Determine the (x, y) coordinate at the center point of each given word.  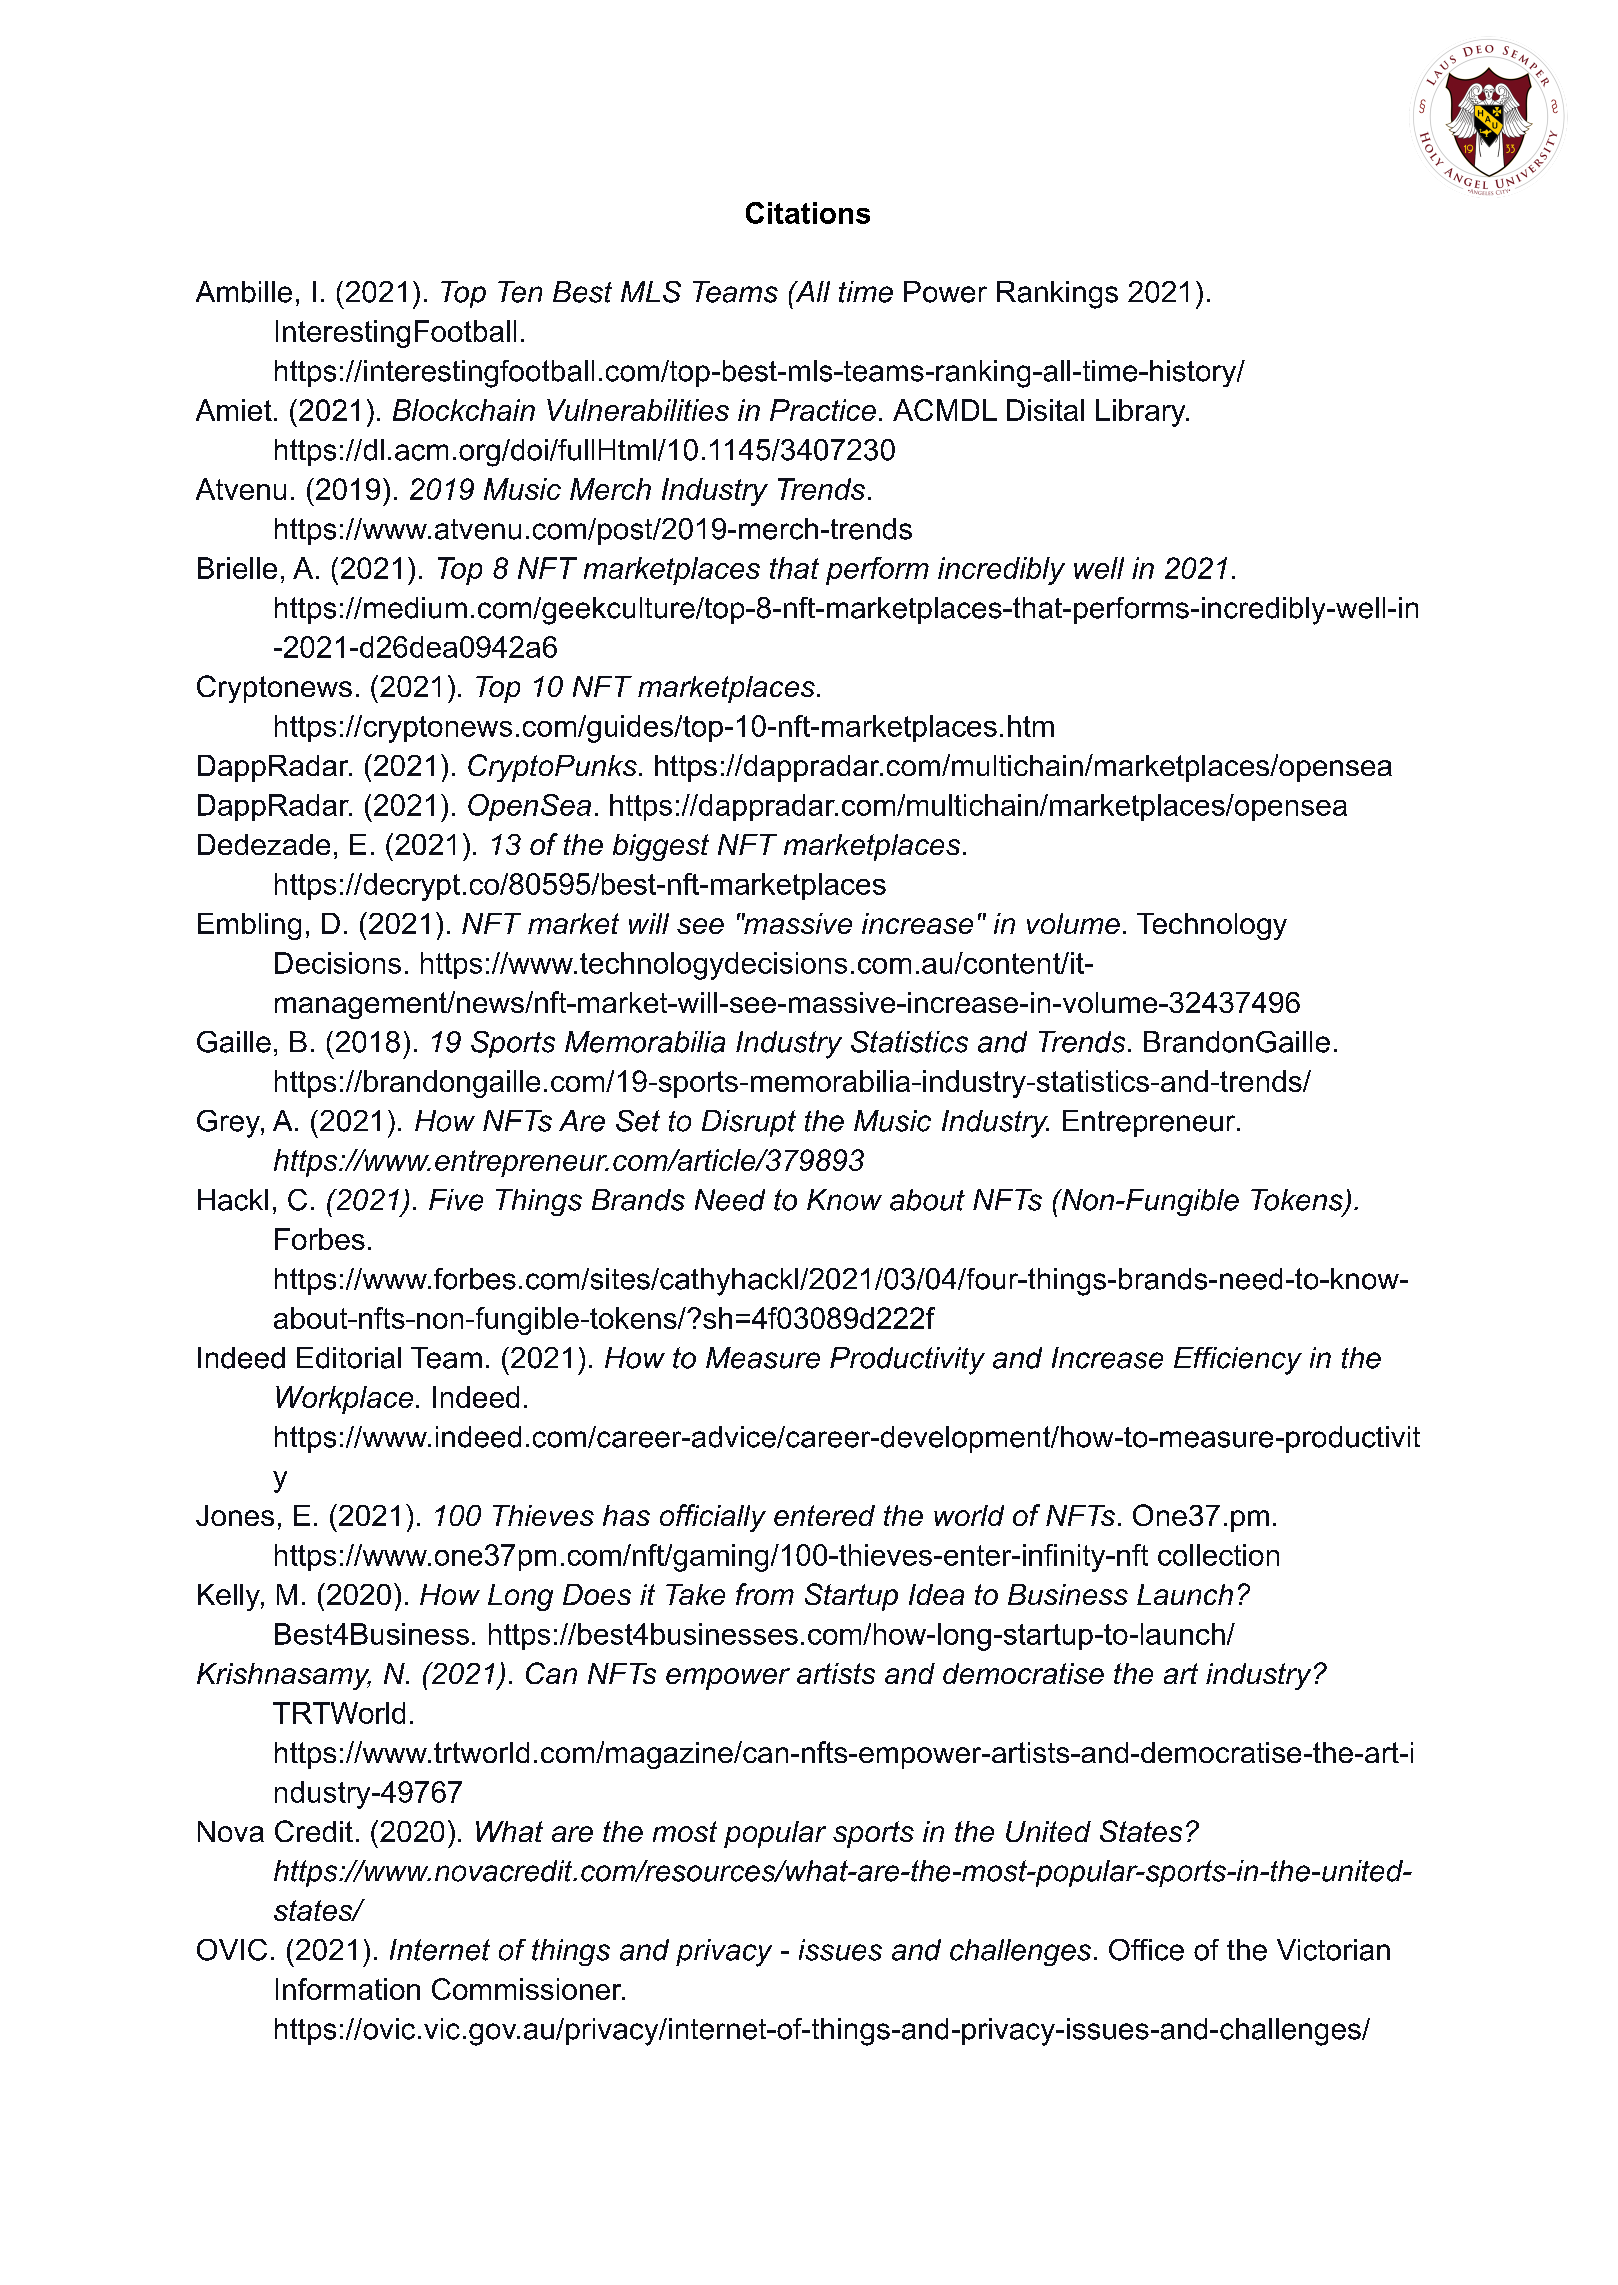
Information (348, 1989)
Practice (823, 410)
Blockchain (464, 410)
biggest (661, 847)
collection (1218, 1555)
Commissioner (528, 1989)
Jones (235, 1515)
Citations (808, 213)
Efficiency (1238, 1361)
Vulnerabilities (638, 410)
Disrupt (749, 1123)
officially (713, 1518)
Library (1142, 413)
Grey (229, 1124)
